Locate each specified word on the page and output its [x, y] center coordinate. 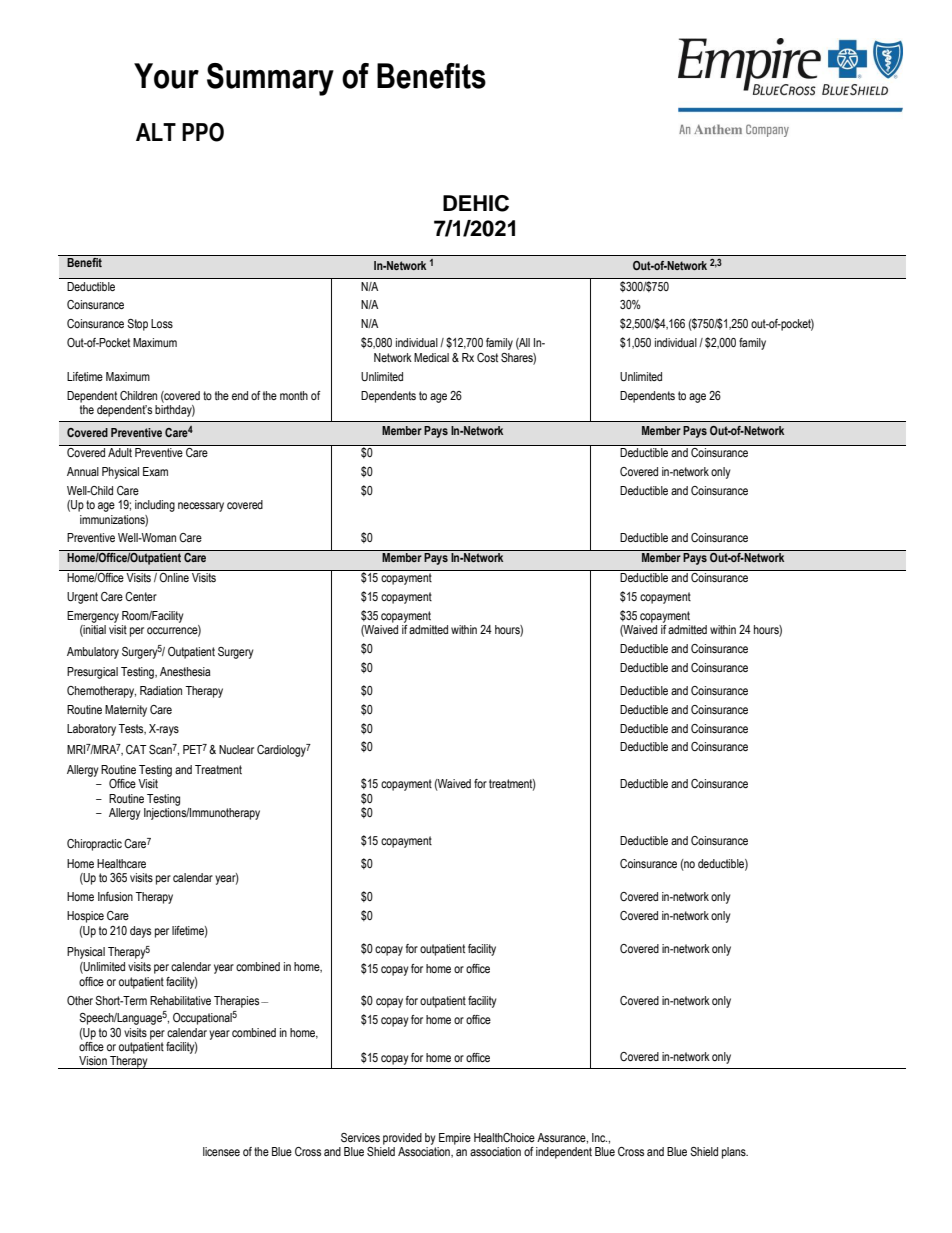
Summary [270, 79]
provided [402, 1139]
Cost [487, 357]
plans [735, 1153]
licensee [221, 1151]
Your [166, 76]
